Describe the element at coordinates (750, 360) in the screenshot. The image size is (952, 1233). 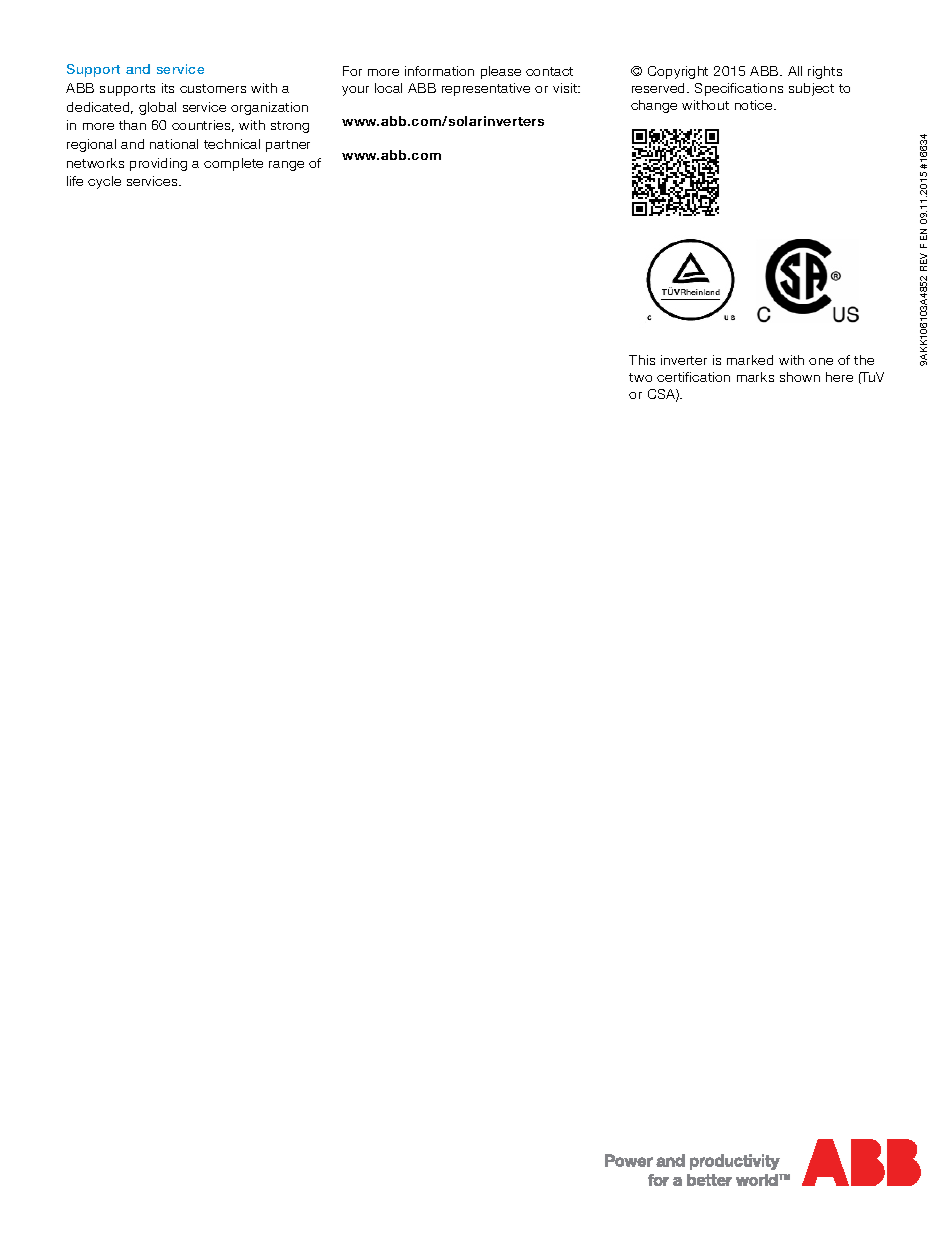
I see `marked` at that location.
